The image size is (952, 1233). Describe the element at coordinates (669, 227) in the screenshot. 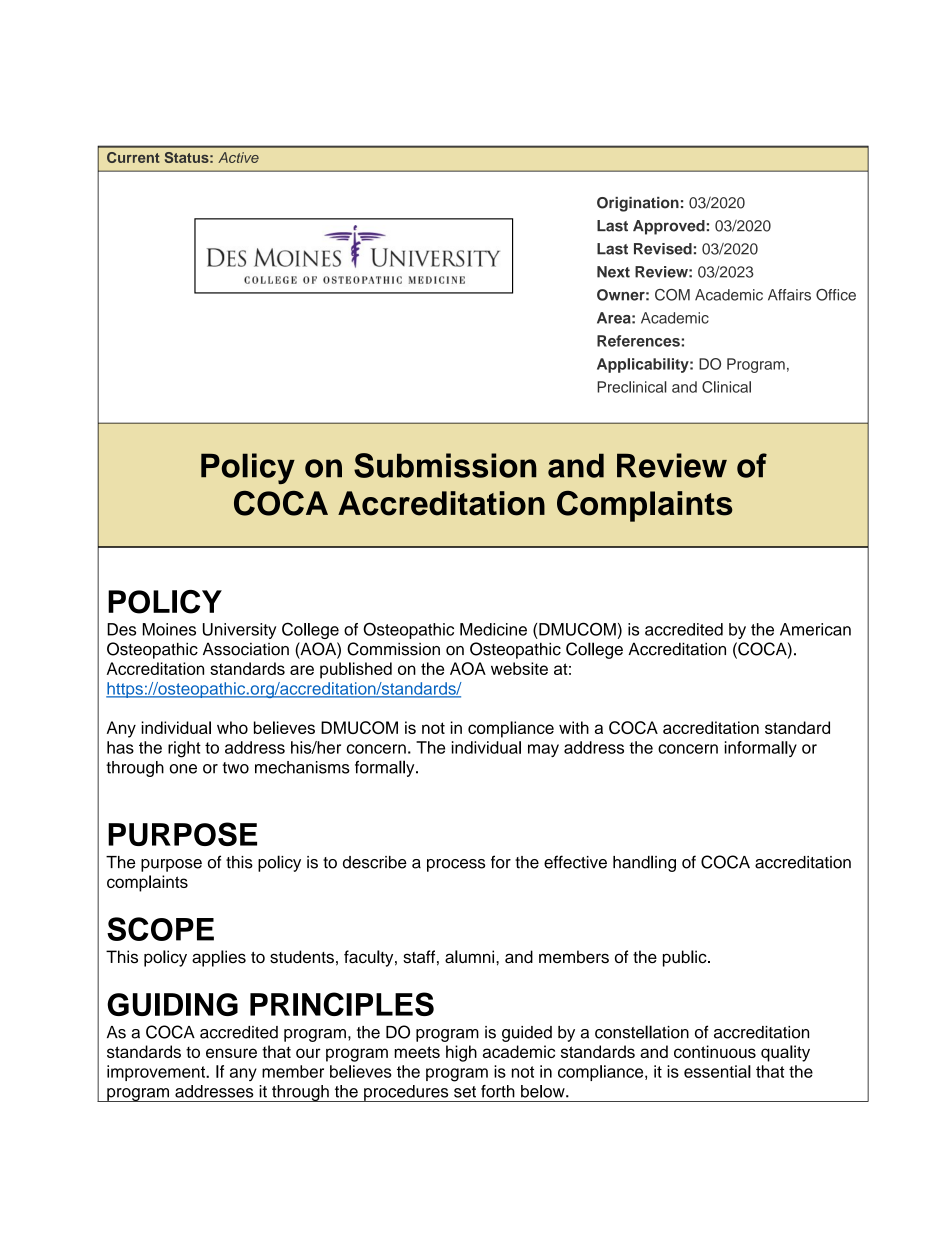

I see `Approved` at that location.
